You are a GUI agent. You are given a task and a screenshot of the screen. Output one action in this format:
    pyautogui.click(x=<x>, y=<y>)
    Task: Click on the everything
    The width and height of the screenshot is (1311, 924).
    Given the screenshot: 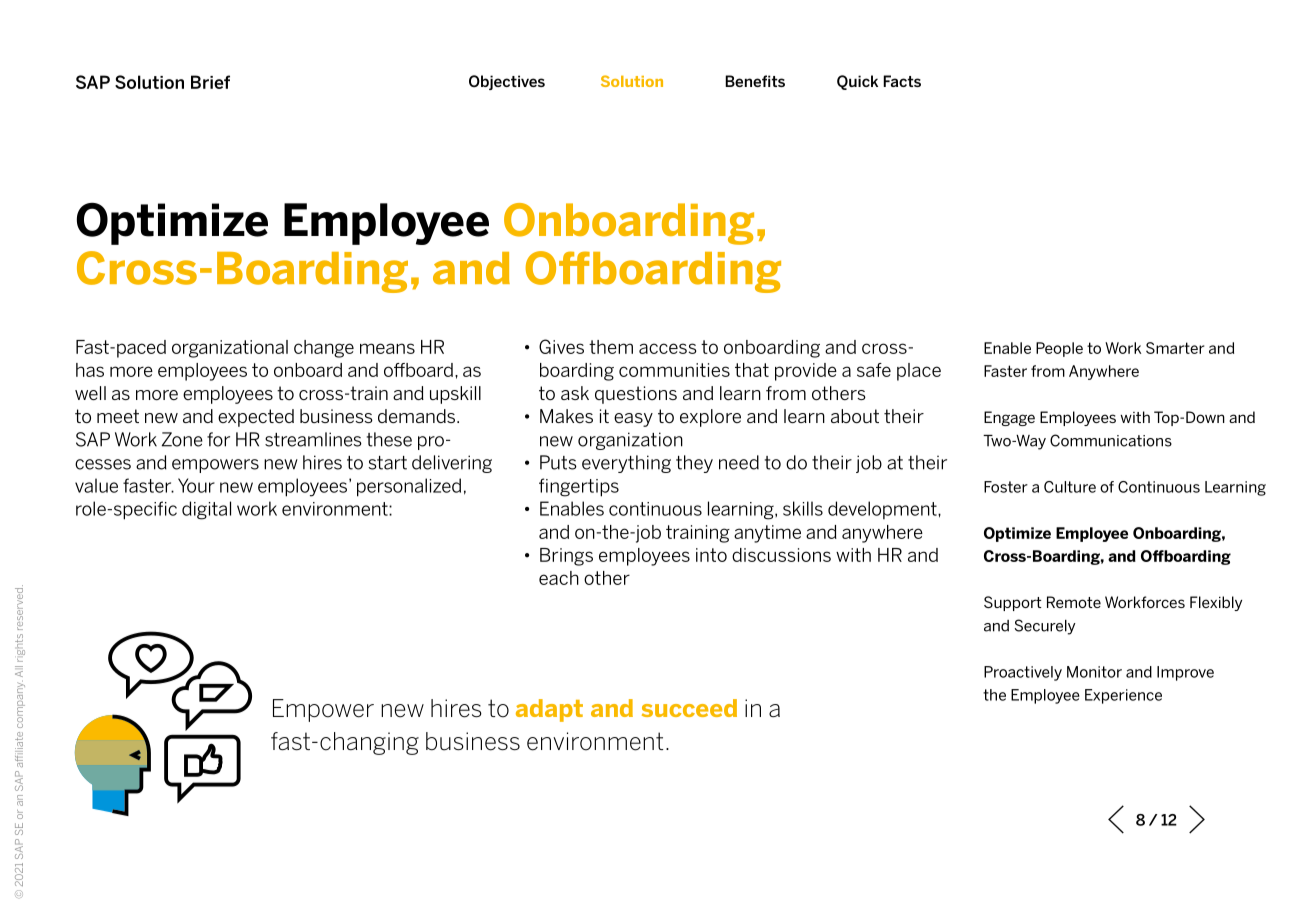 What is the action you would take?
    pyautogui.click(x=626, y=464)
